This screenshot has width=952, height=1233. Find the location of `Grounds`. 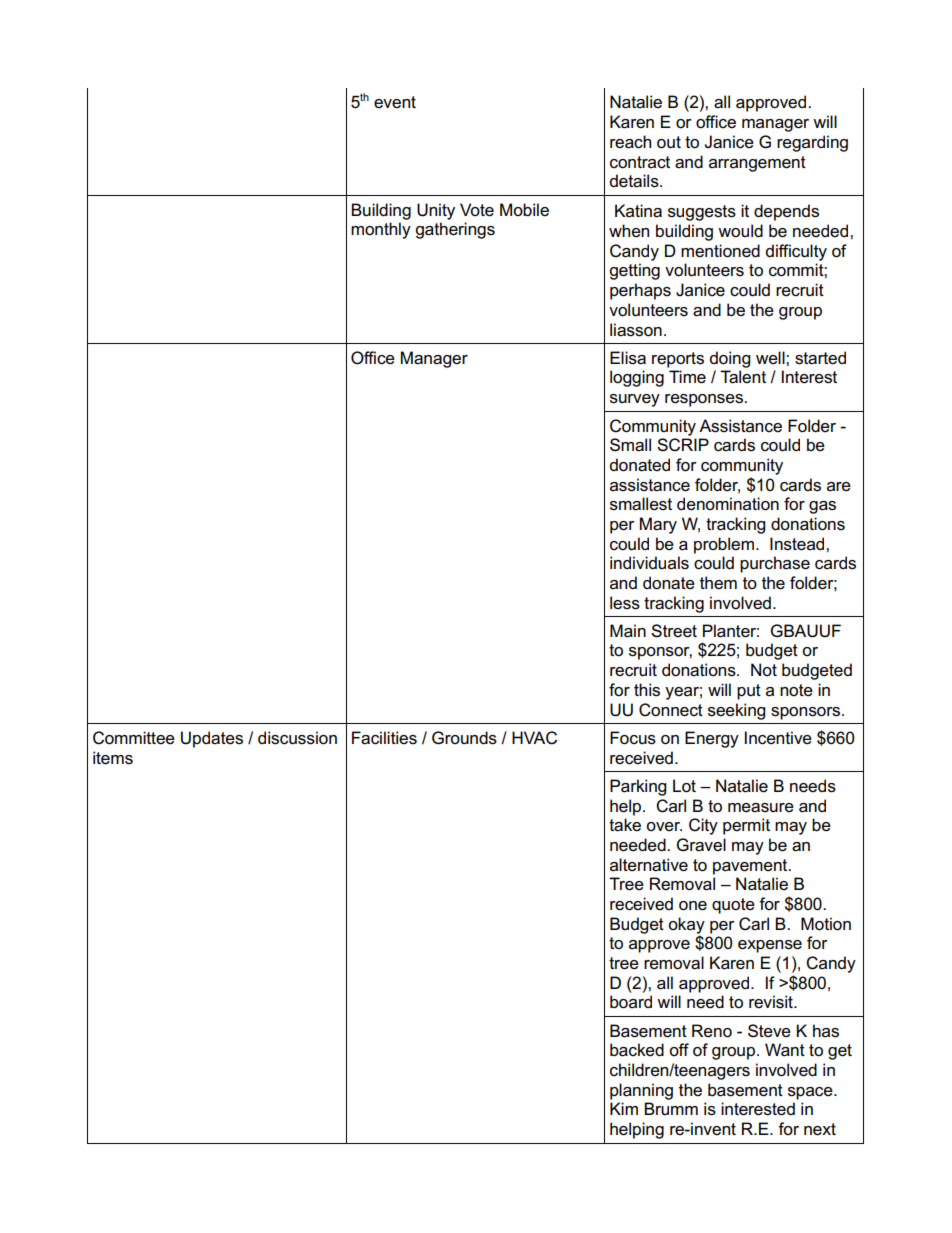

Grounds is located at coordinates (464, 738).
